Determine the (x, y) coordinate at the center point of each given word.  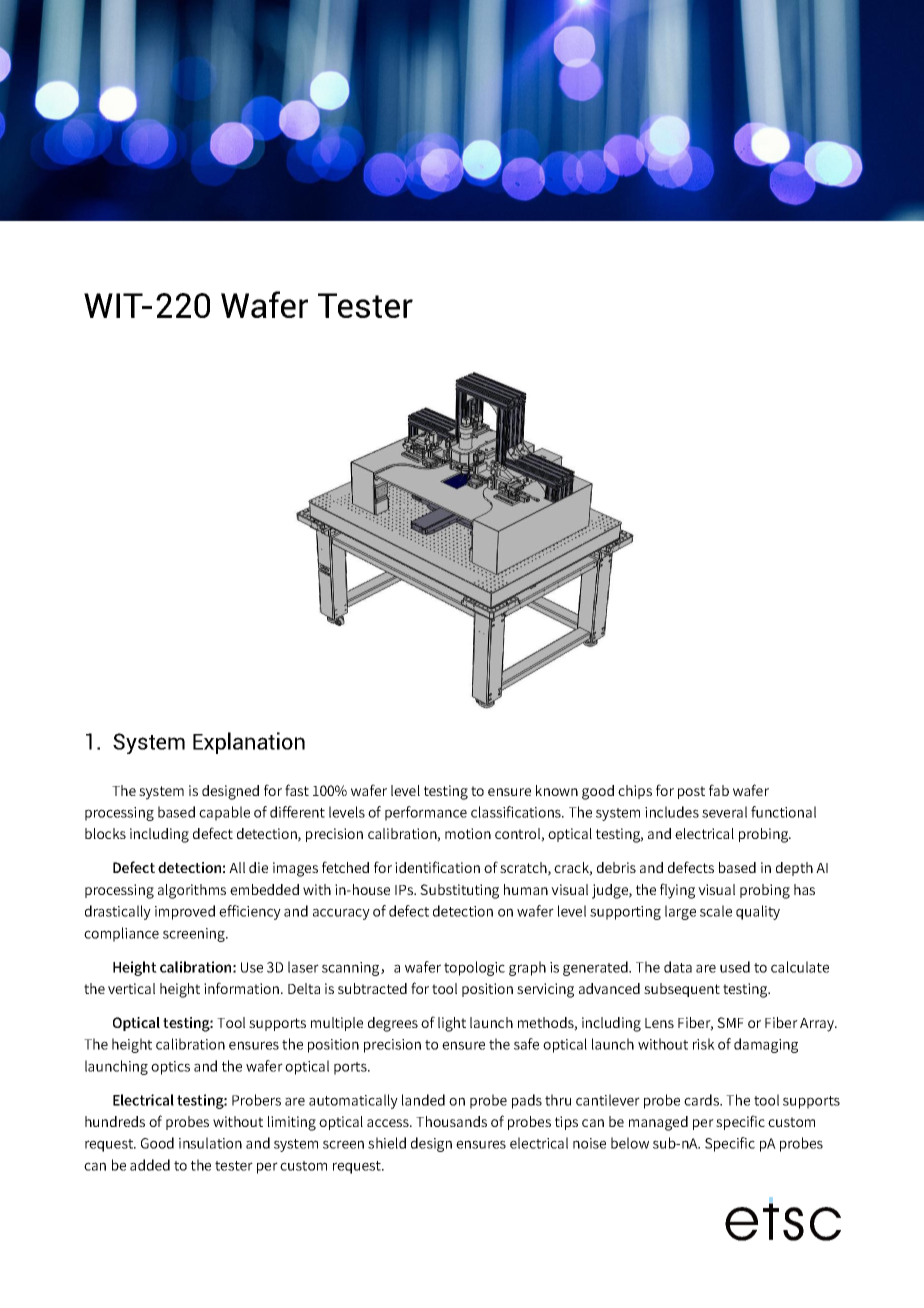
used (735, 967)
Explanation (249, 743)
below (630, 1143)
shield (387, 1143)
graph (527, 968)
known (557, 790)
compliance (121, 934)
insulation (210, 1143)
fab (719, 790)
